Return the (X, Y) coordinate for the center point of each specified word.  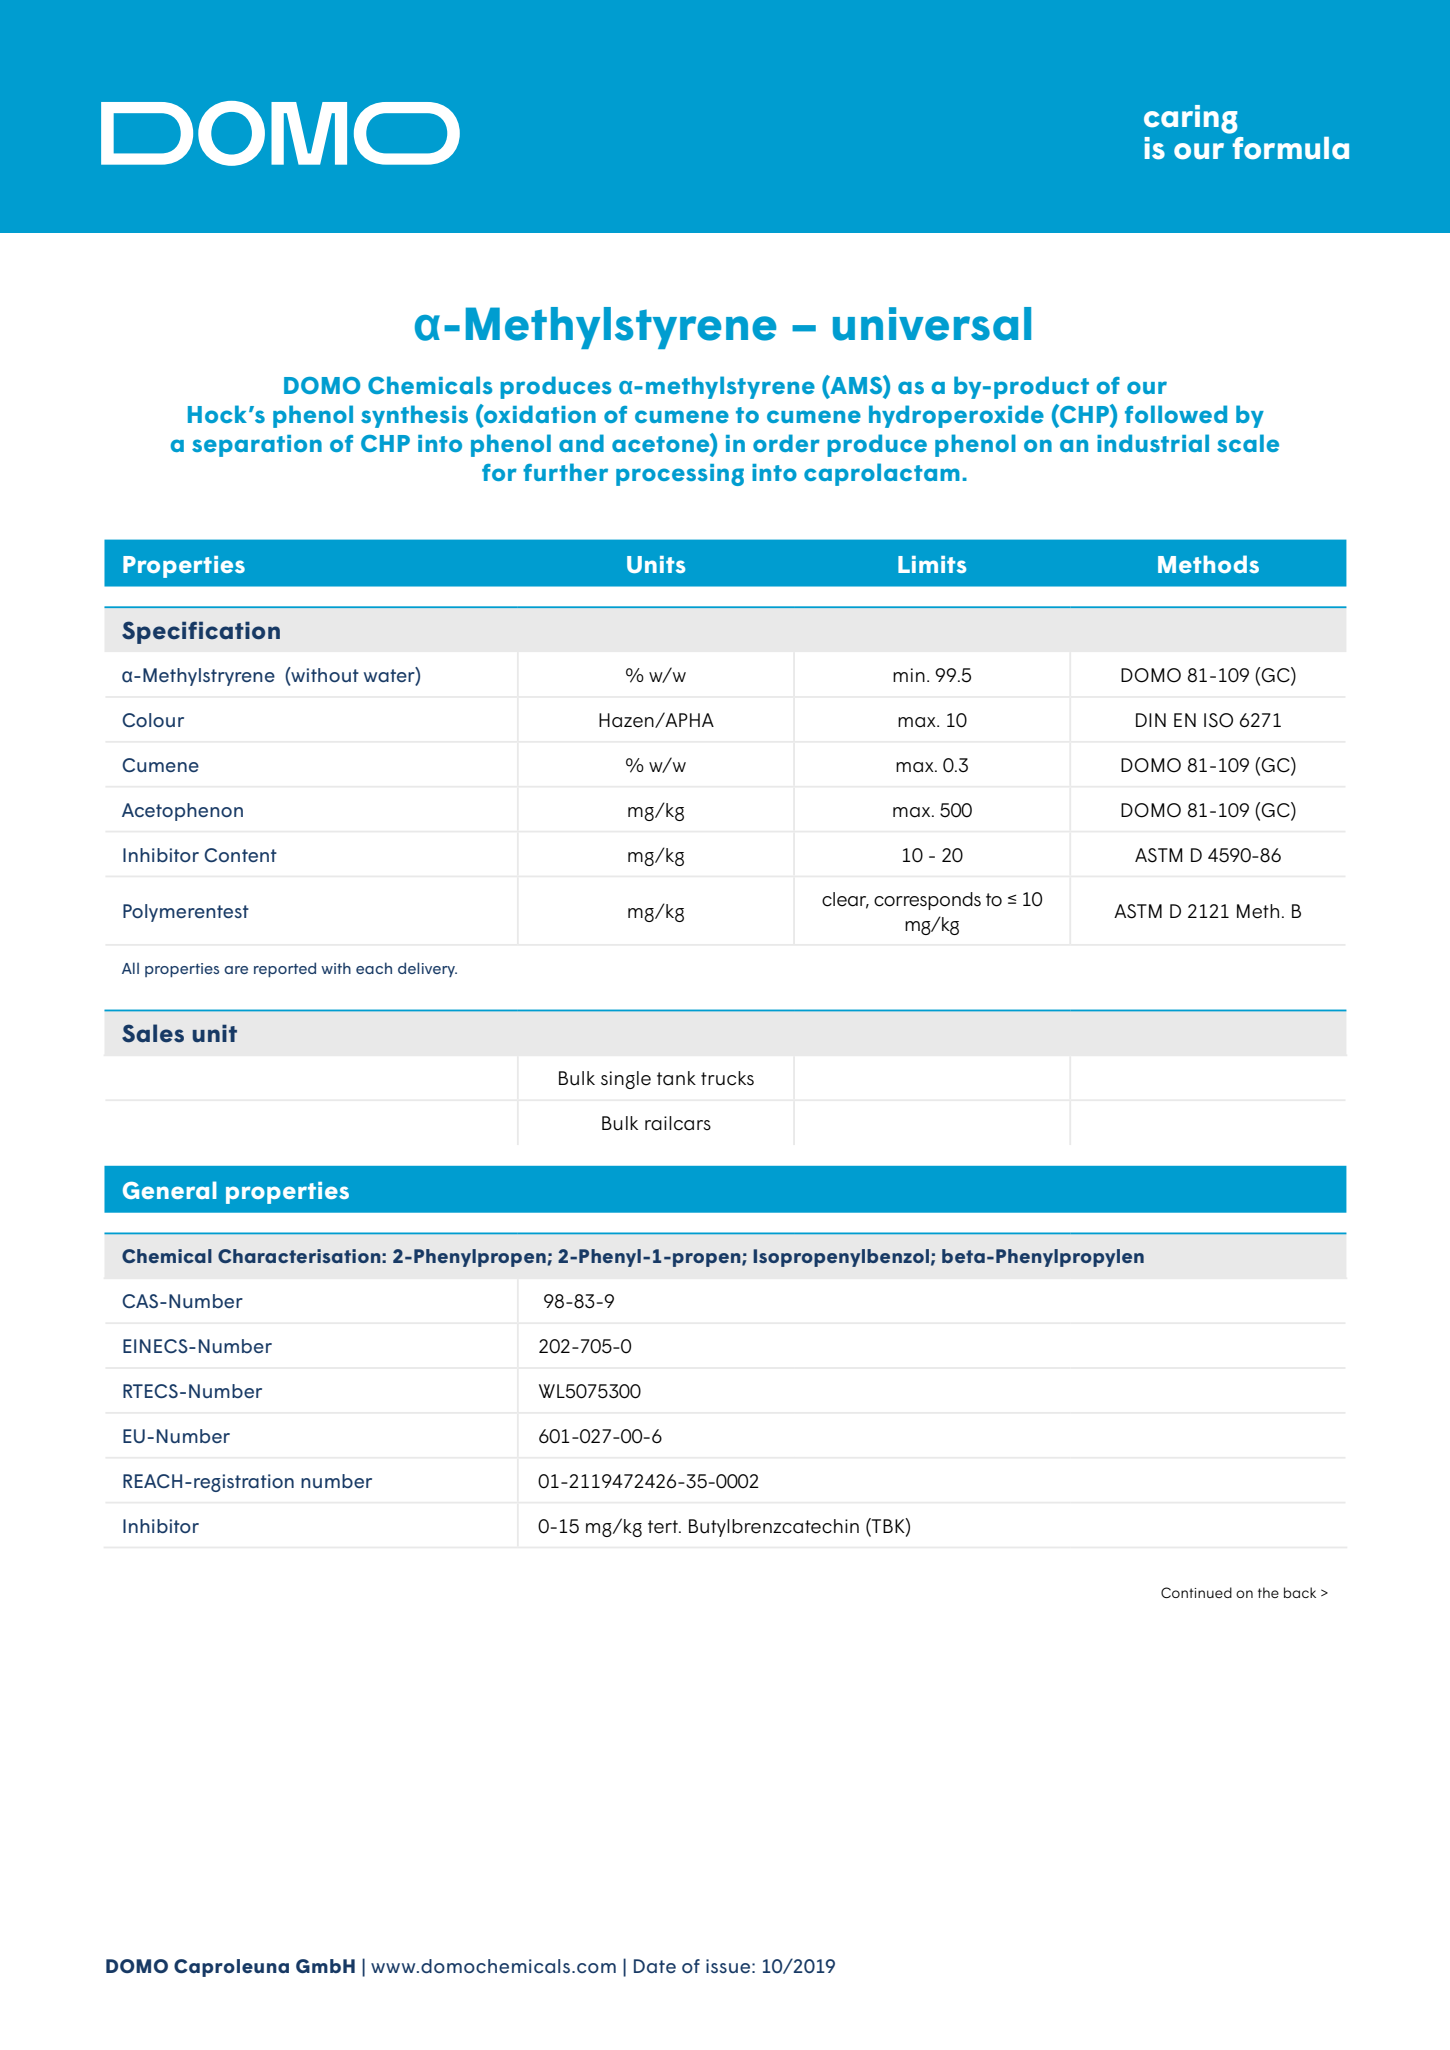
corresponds (927, 901)
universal (932, 324)
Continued (1196, 1592)
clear (845, 900)
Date (655, 1966)
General (170, 1190)
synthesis (414, 416)
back (1300, 1592)
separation (257, 446)
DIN (1151, 720)
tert (664, 1527)
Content (240, 855)
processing (680, 475)
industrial (1153, 443)
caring (1191, 119)
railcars (678, 1123)
